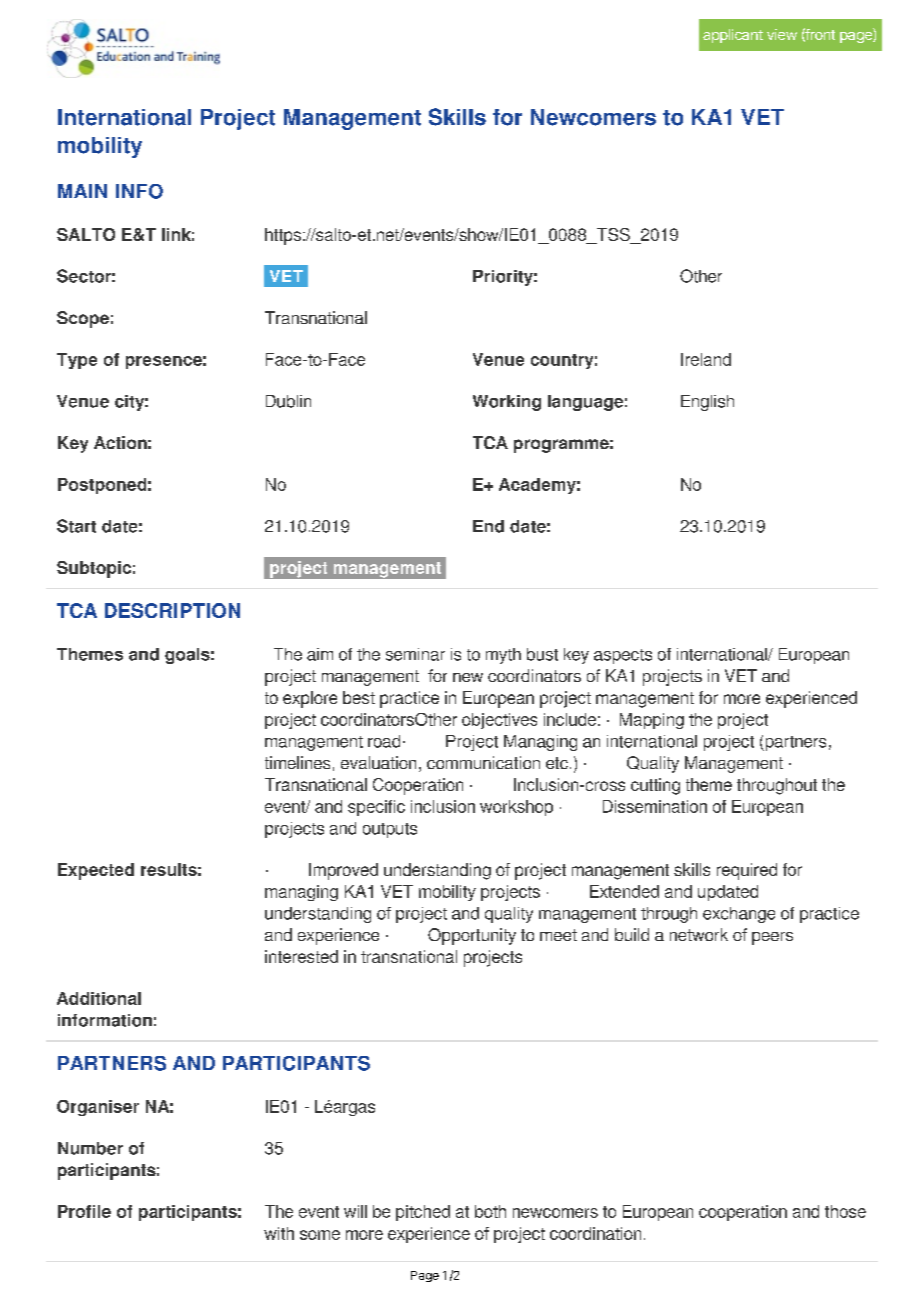 The image size is (924, 1308). I want to click on Opportunity, so click(472, 936).
